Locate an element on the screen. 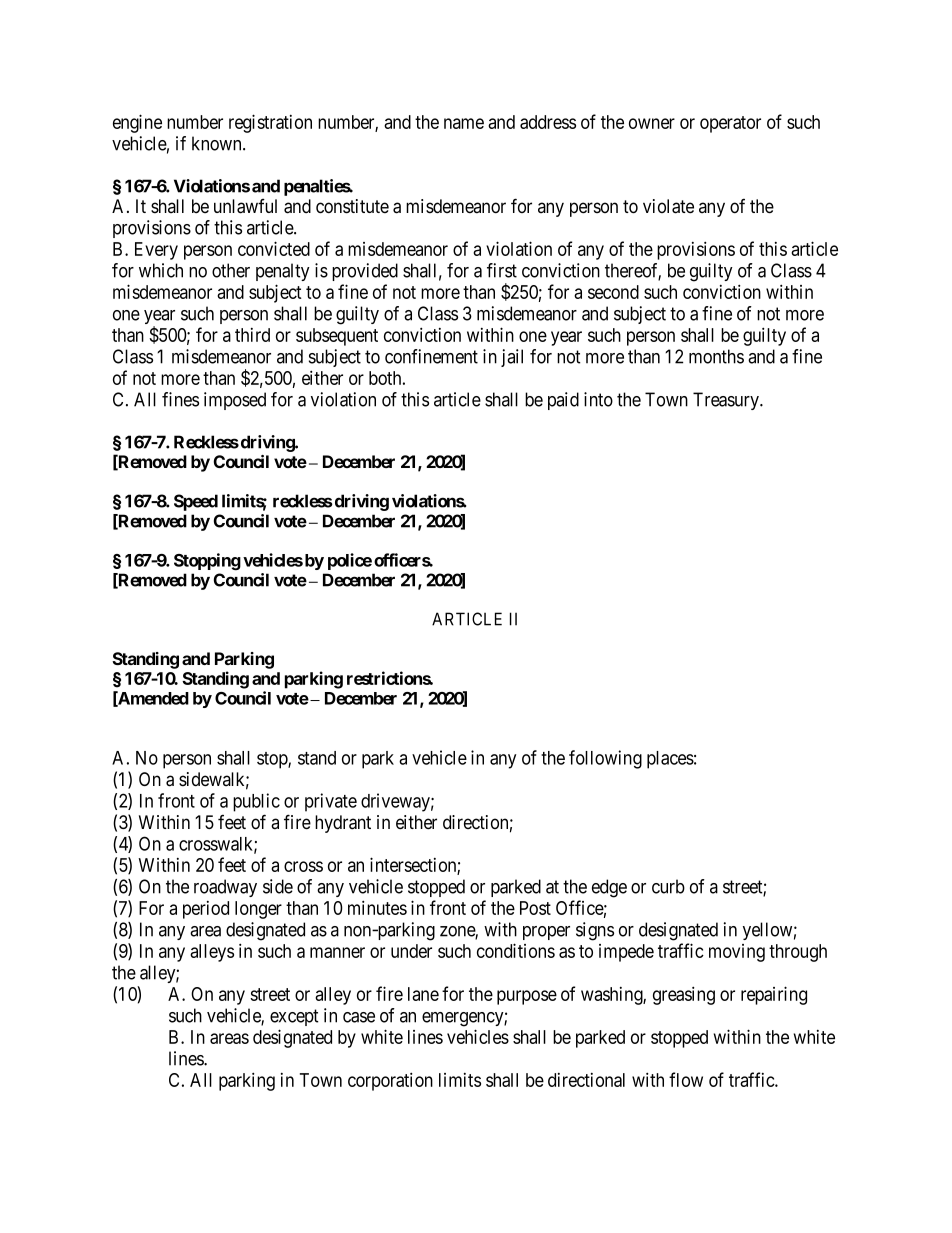 Image resolution: width=952 pixels, height=1233 pixels. Speed is located at coordinates (196, 502).
